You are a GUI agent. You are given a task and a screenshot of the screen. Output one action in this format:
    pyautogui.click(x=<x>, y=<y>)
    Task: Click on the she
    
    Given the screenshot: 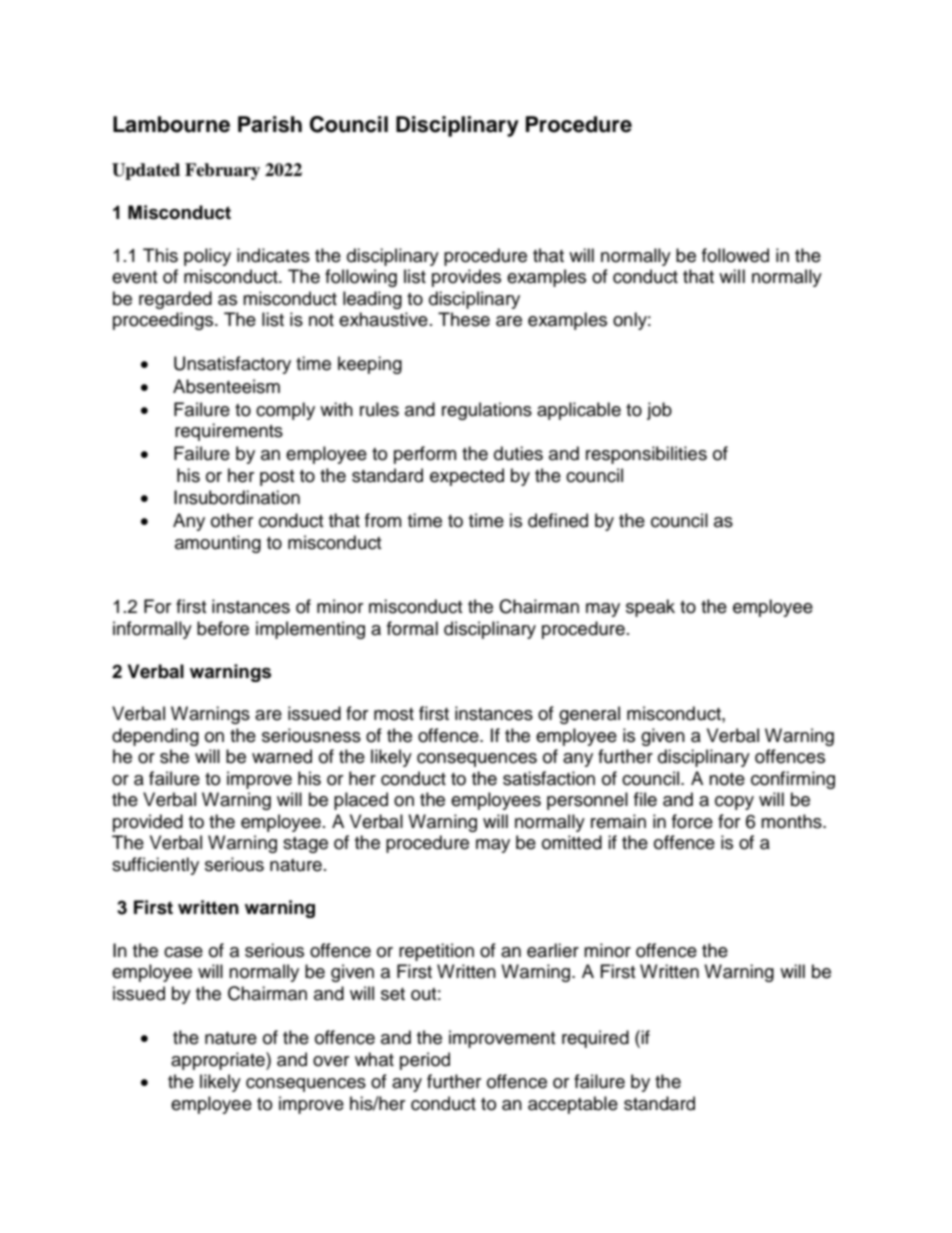 What is the action you would take?
    pyautogui.click(x=174, y=756)
